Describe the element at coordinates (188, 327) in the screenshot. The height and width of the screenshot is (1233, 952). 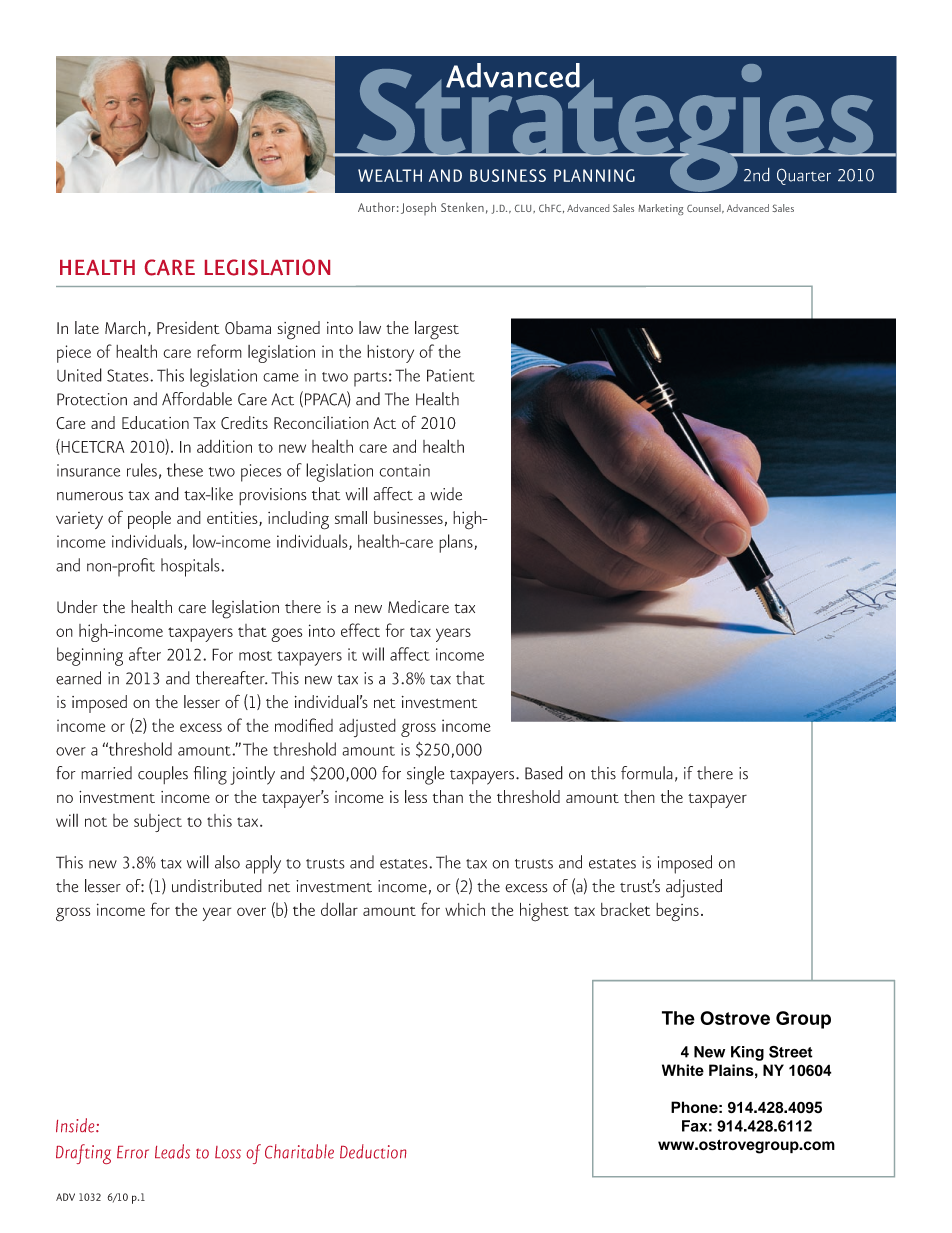
I see `President` at that location.
